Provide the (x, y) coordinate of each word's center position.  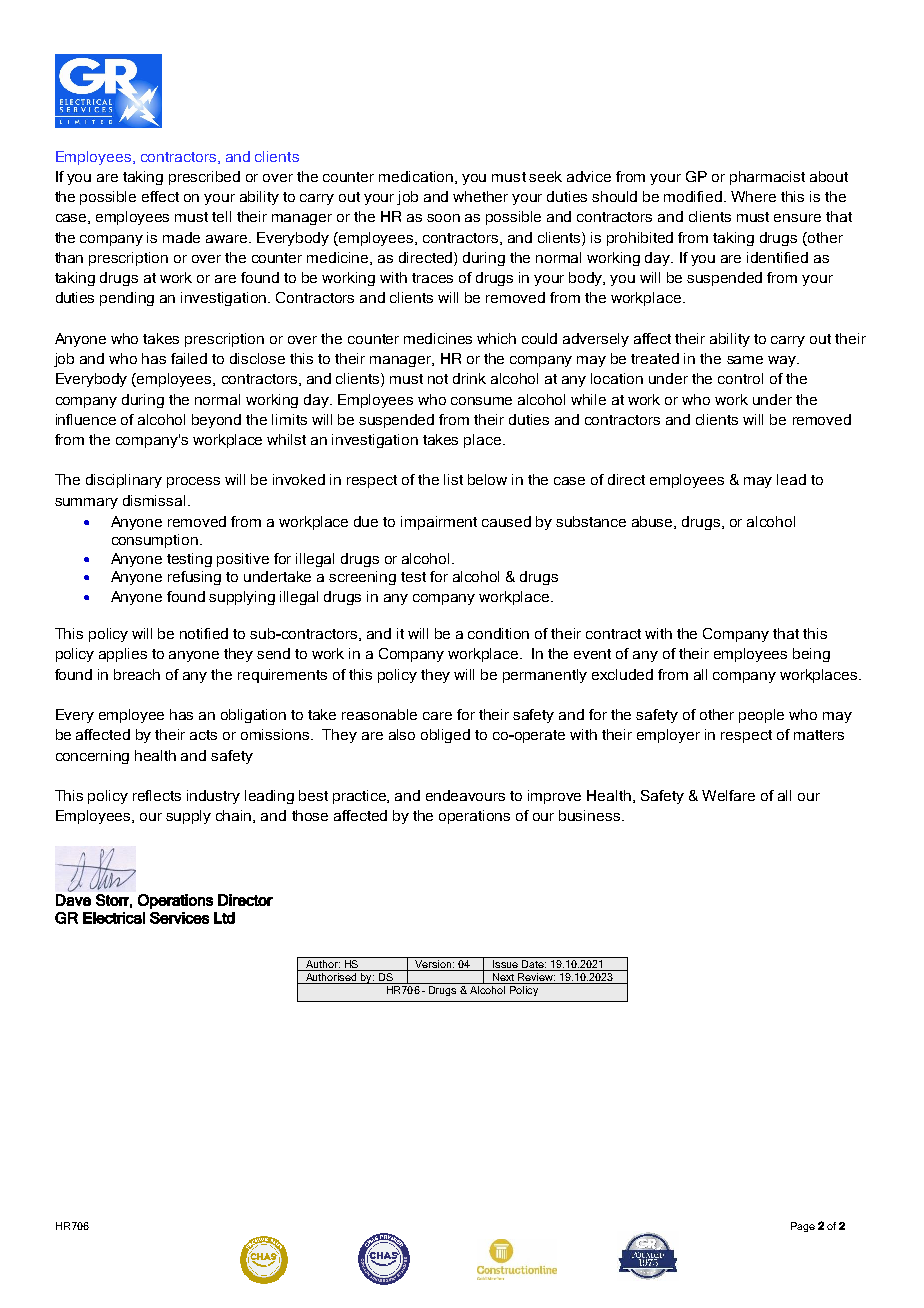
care (437, 716)
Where (753, 196)
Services (179, 918)
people (761, 716)
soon (443, 218)
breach (137, 674)
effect (160, 196)
